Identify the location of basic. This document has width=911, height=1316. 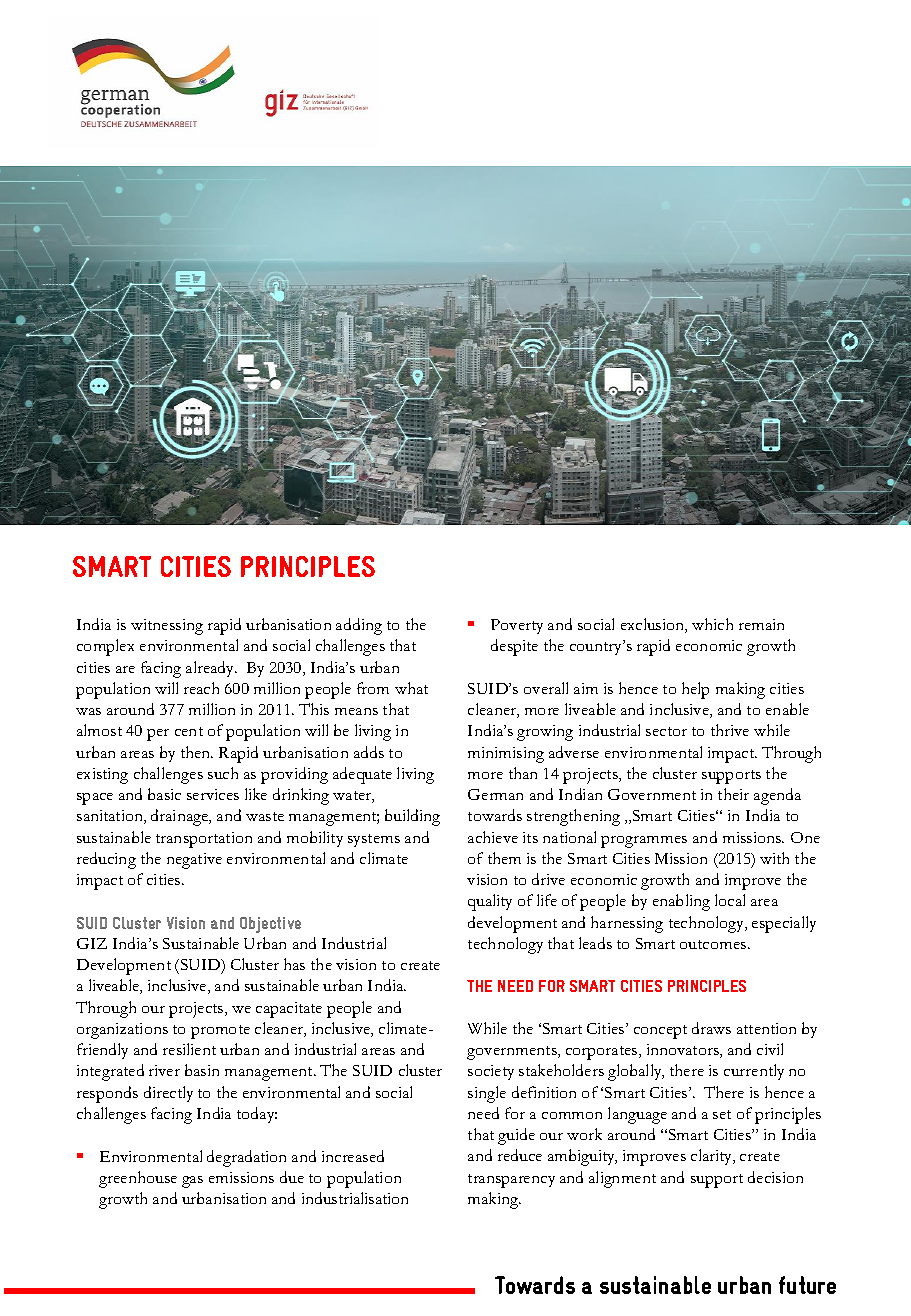
(164, 794).
